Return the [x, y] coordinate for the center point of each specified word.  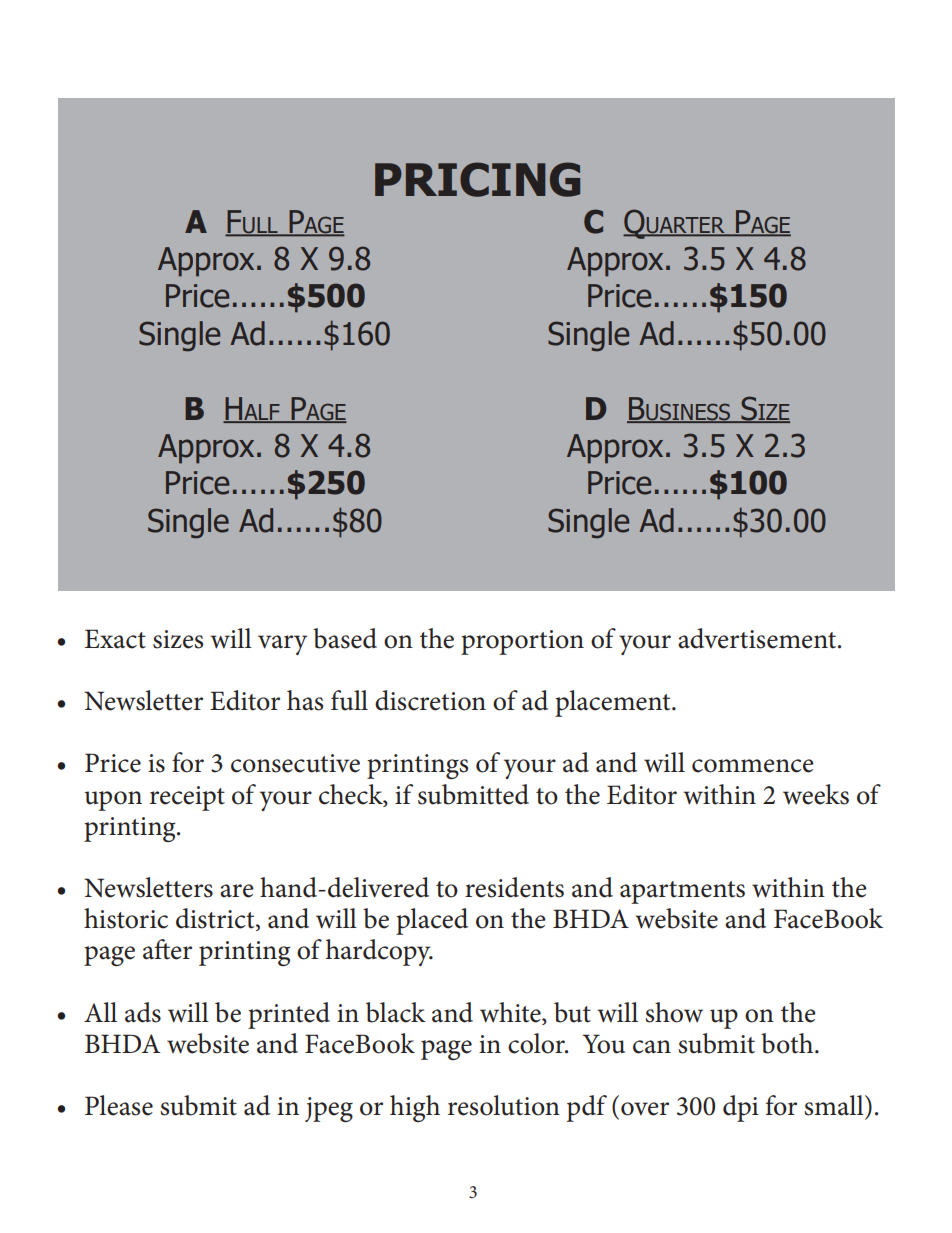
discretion [430, 700]
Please [119, 1105]
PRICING [477, 179]
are [237, 891]
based [345, 638]
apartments [682, 892]
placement [614, 703]
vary [283, 645]
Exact [115, 639]
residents [514, 887]
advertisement [758, 638]
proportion [522, 642]
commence [753, 766]
